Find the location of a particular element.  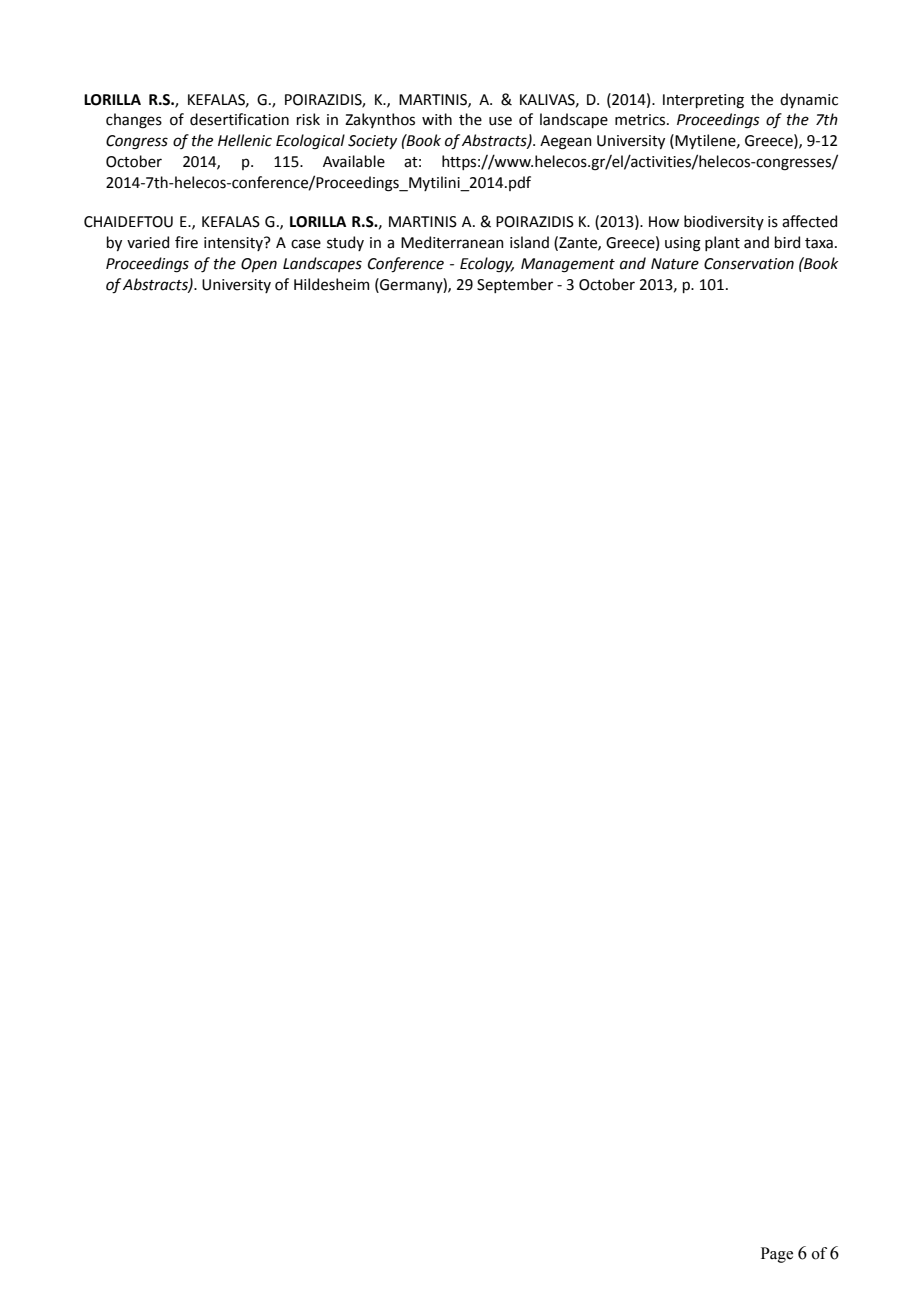

September is located at coordinates (515, 285).
